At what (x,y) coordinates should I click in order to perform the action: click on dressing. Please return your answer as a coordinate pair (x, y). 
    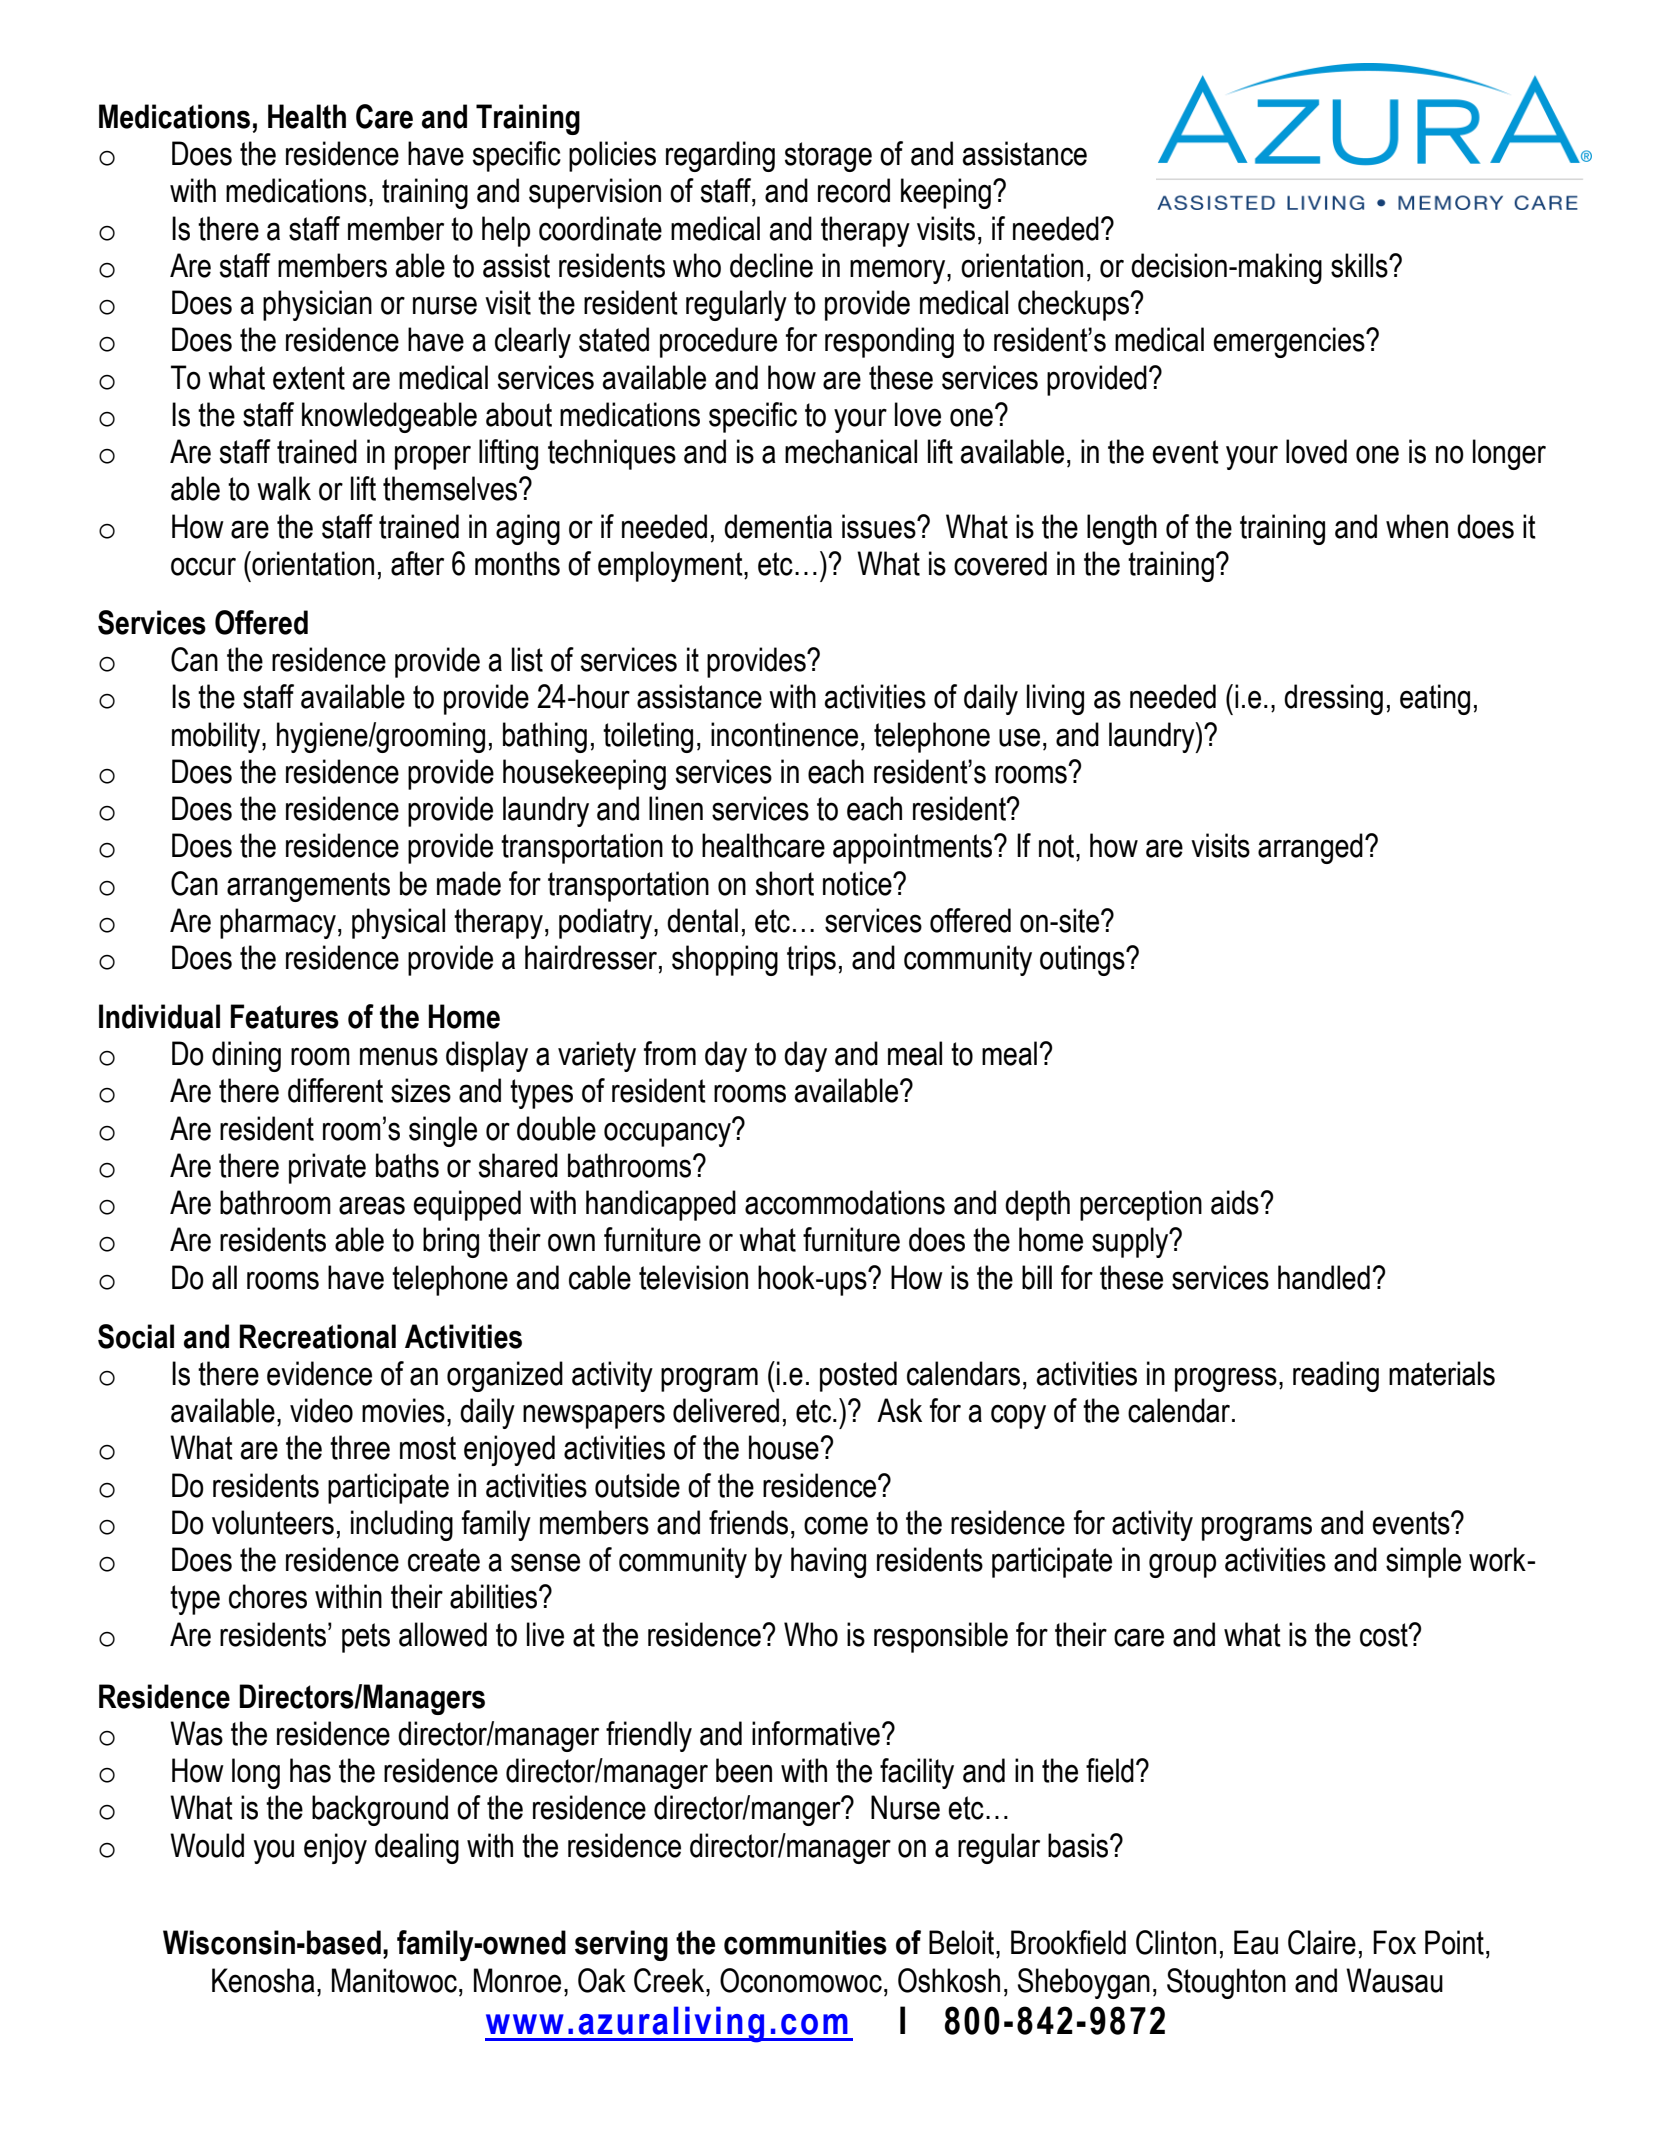
    Looking at the image, I should click on (1333, 699).
